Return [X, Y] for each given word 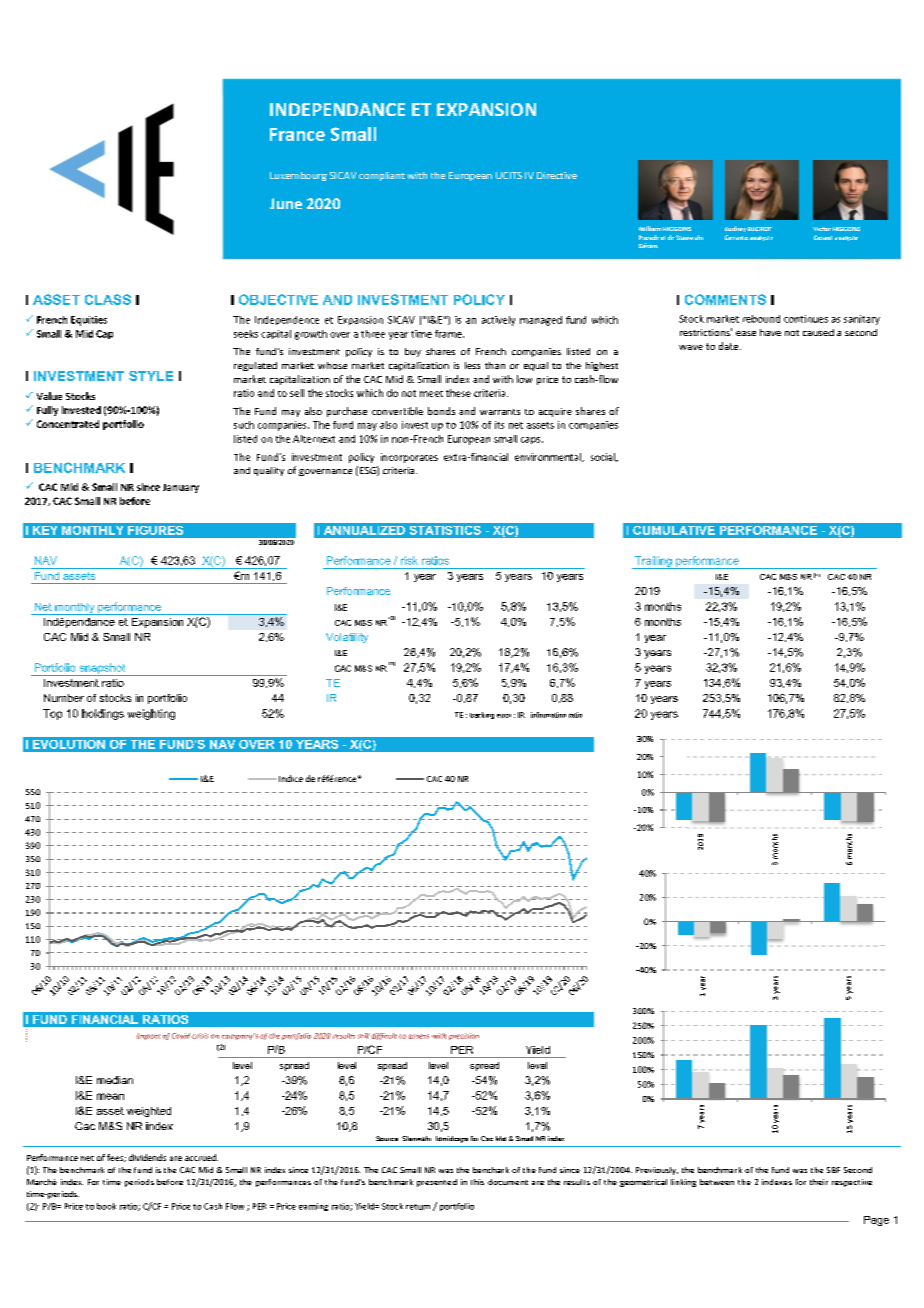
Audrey [735, 229]
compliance [429, 175]
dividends [147, 1157]
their [819, 1182]
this [477, 1182]
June [286, 203]
